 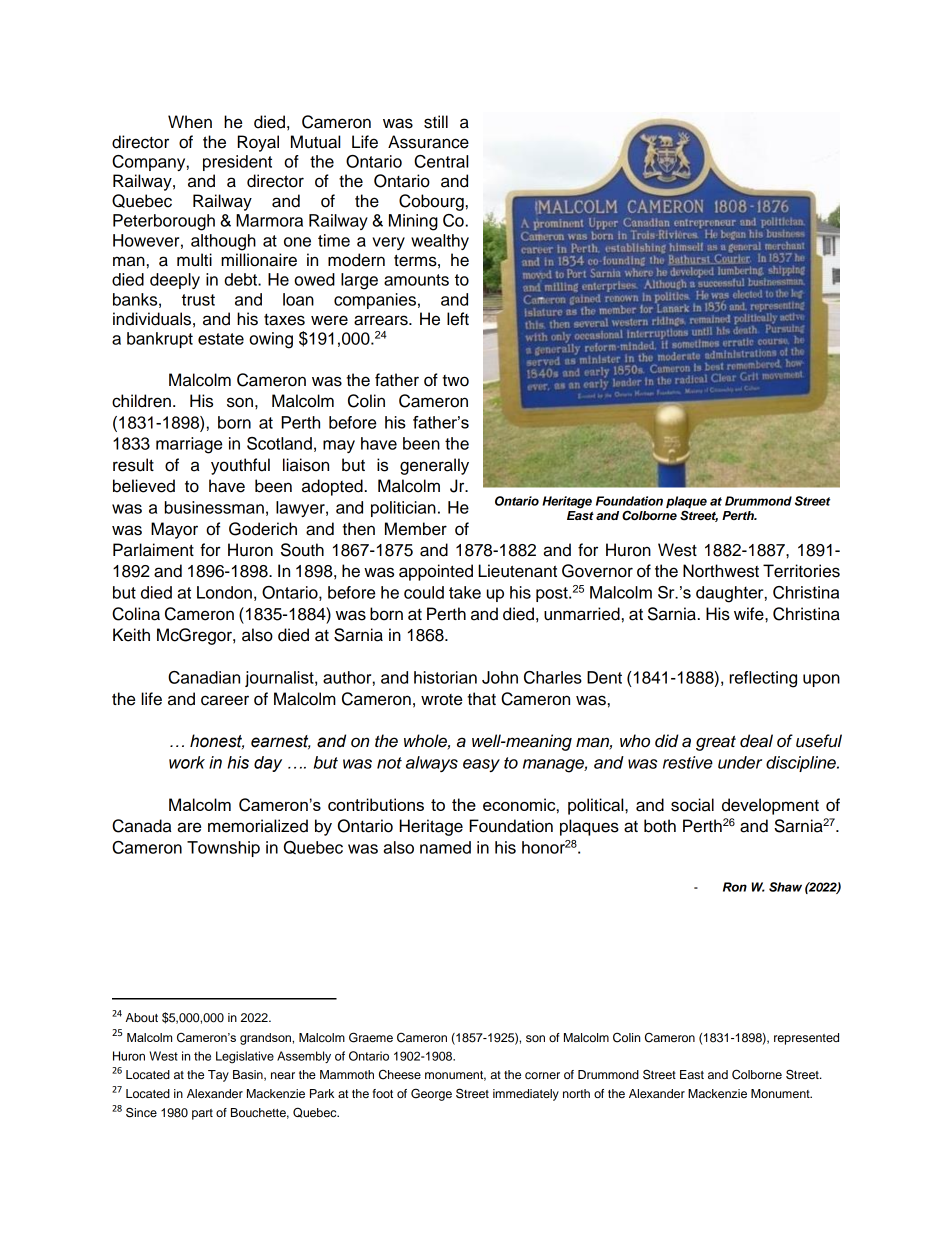 I want to click on Tay, so click(x=218, y=1076).
